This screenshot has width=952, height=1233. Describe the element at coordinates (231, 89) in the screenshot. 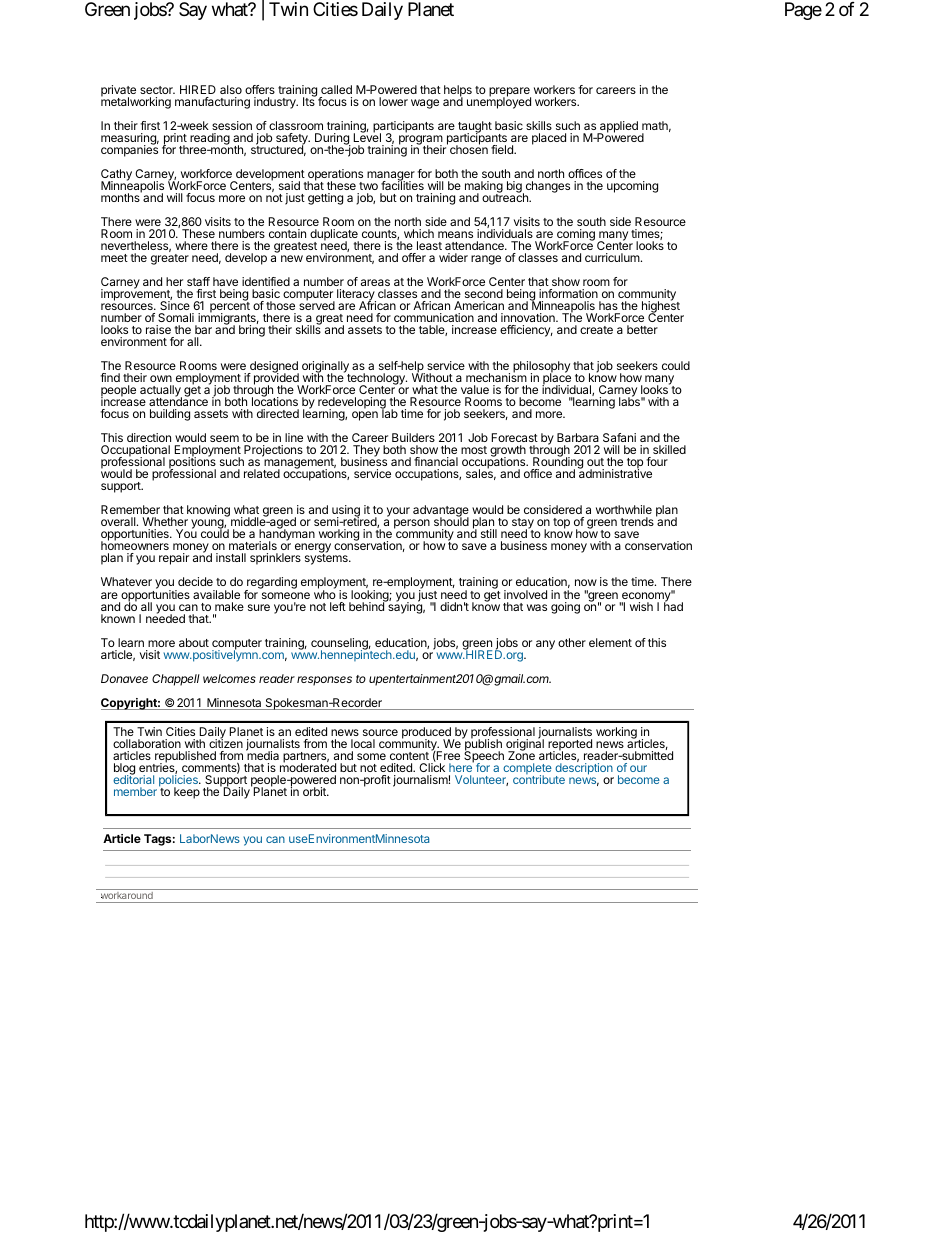

I see `also` at that location.
